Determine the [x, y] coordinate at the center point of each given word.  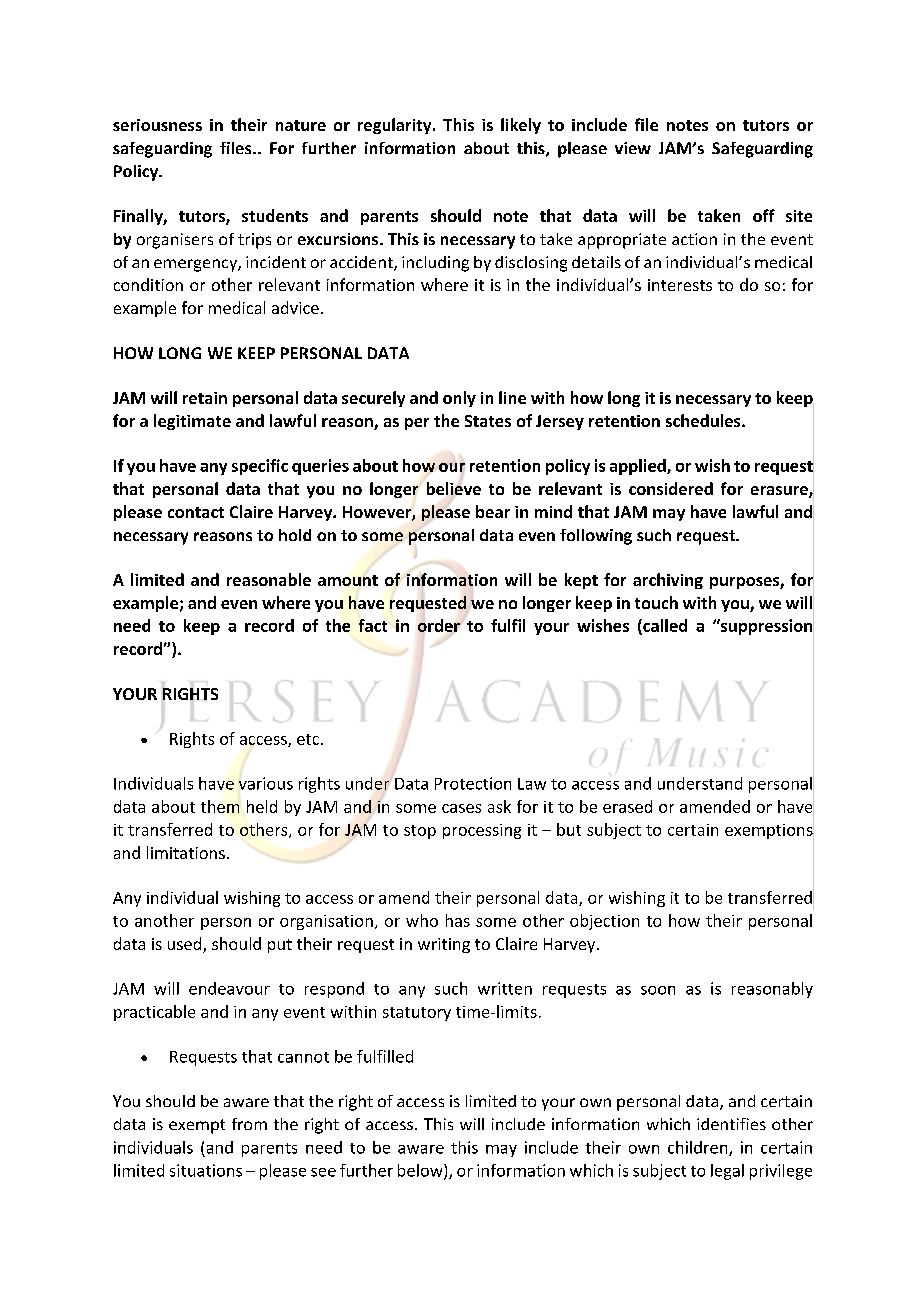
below [421, 1171]
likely [521, 126]
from [249, 1124]
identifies [731, 1124]
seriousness [157, 125]
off [764, 215]
